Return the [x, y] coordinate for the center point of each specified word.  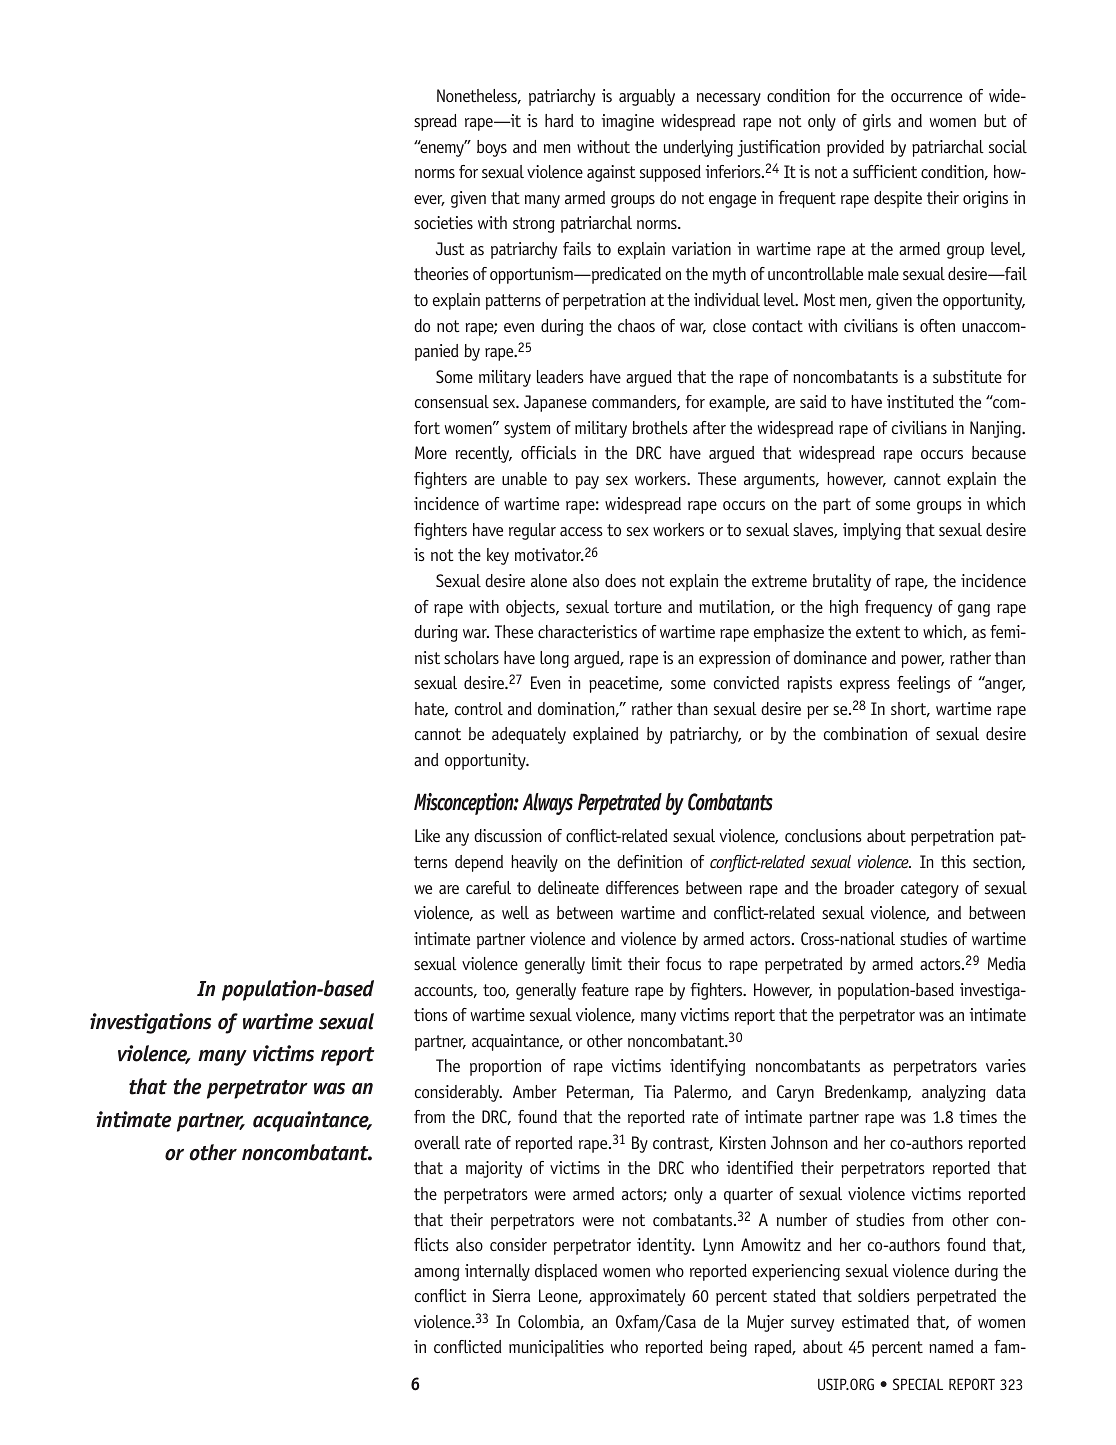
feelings [923, 684]
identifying [707, 1067]
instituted [920, 401]
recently [483, 454]
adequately [529, 735]
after [709, 427]
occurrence [926, 97]
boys [492, 148]
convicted [746, 682]
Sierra [511, 1295]
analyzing [954, 1093]
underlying [698, 148]
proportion [505, 1067]
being [728, 1348]
